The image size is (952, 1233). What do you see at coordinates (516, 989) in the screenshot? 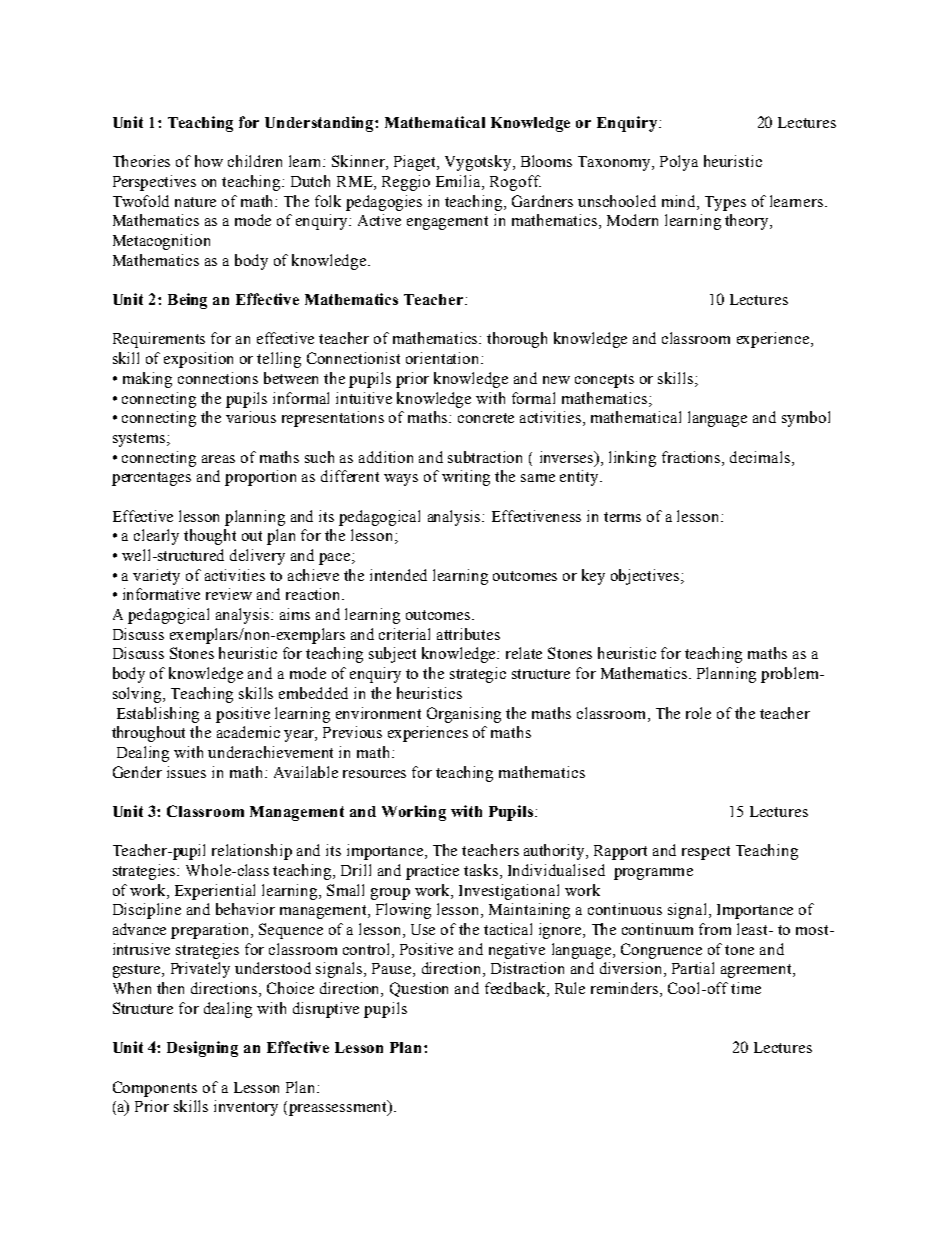
I see `feedback` at bounding box center [516, 989].
